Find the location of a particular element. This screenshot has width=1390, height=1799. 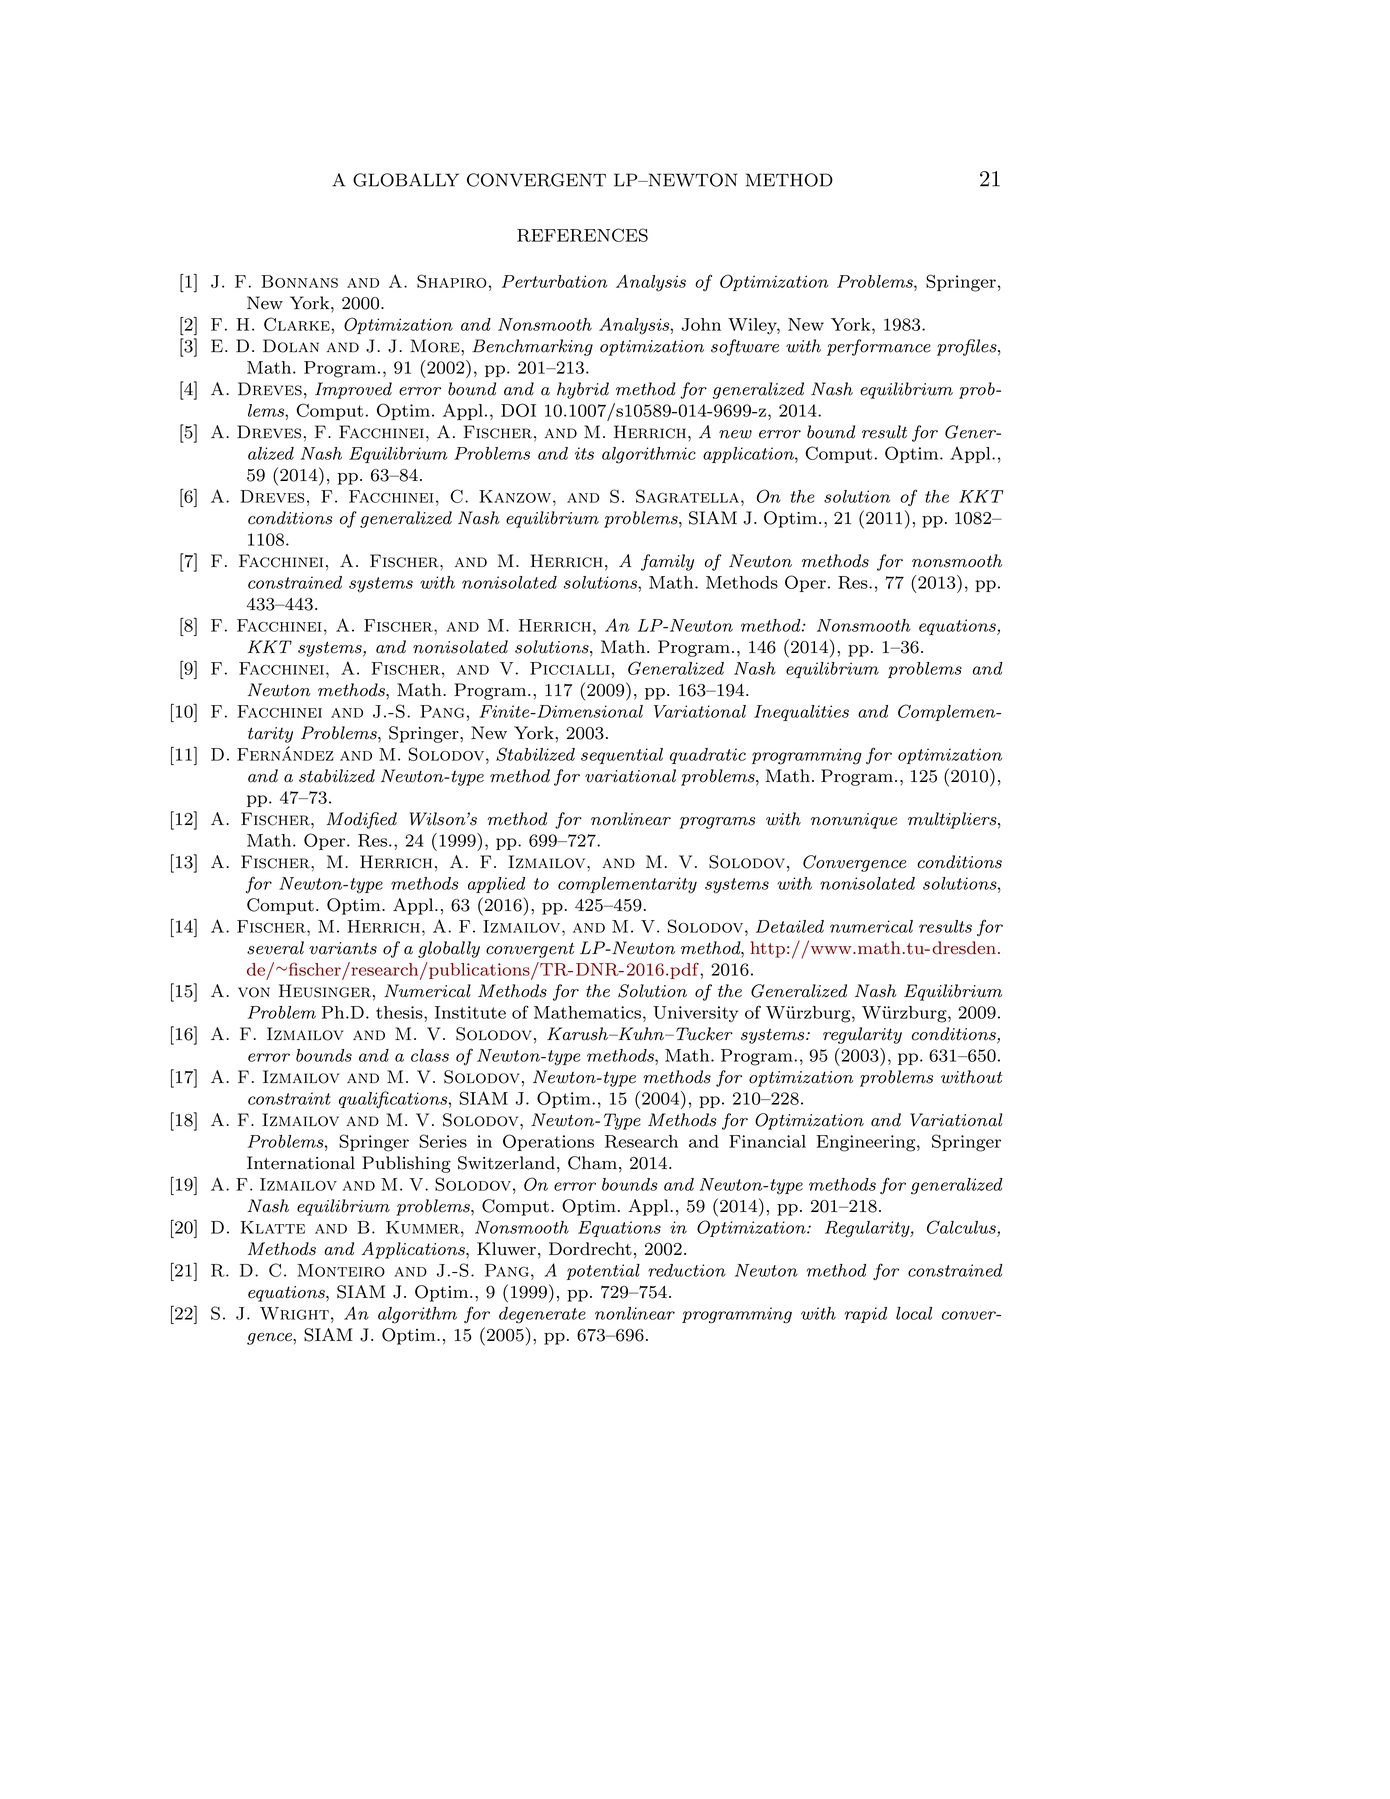

Wright is located at coordinates (294, 1313).
